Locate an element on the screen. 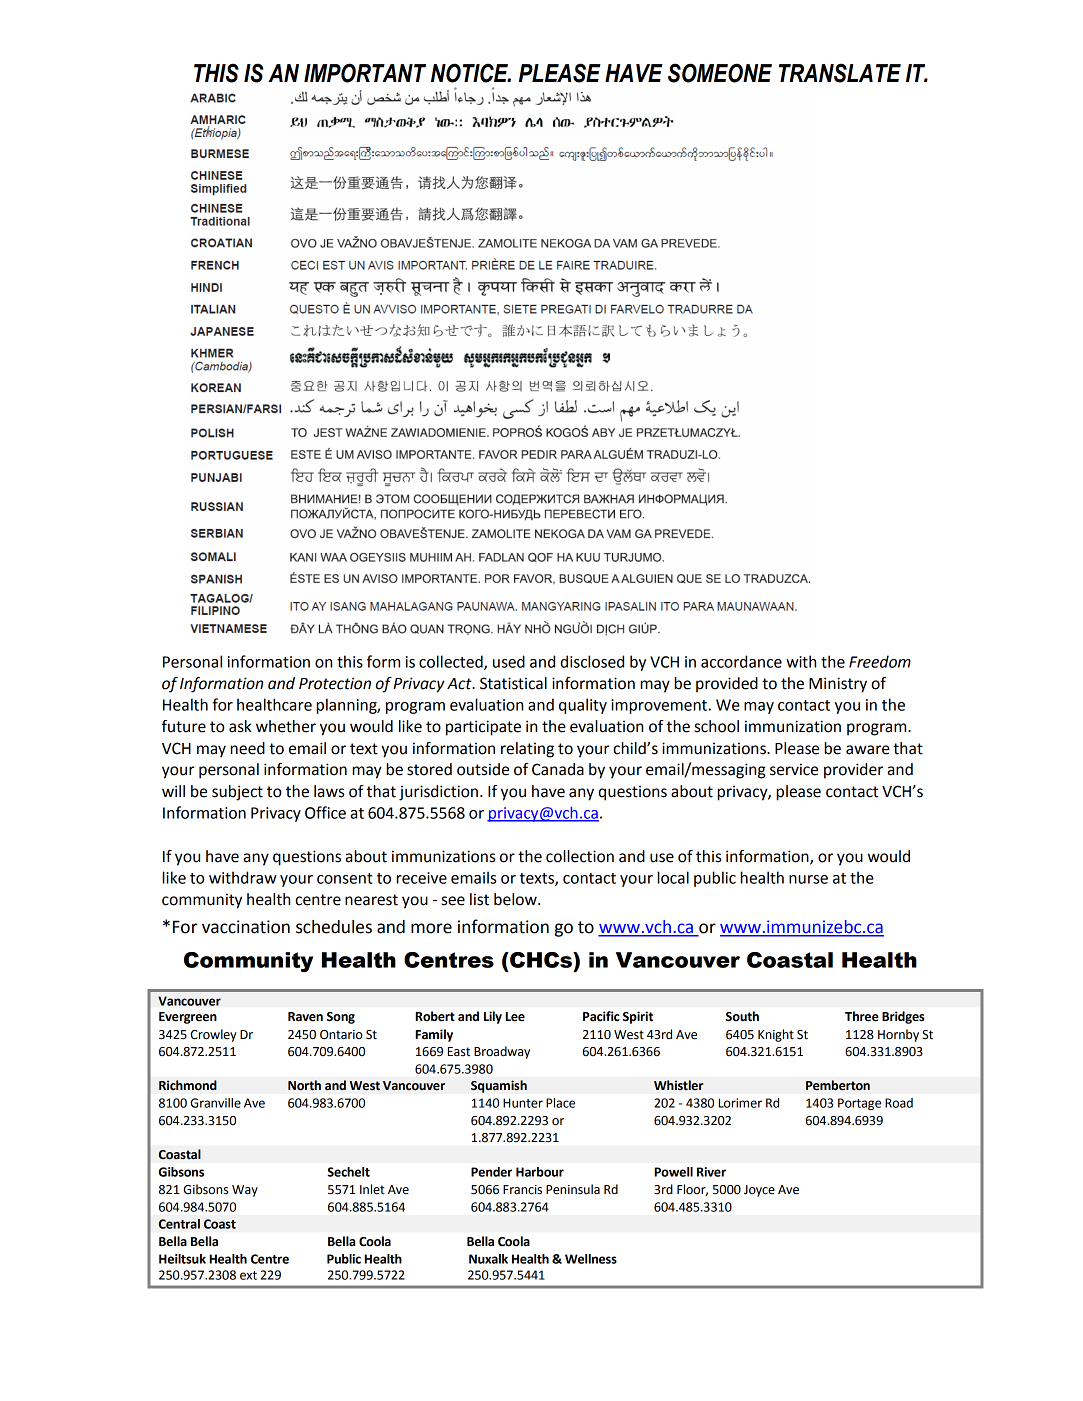 This screenshot has width=1083, height=1401. TRANSLATE is located at coordinates (840, 73).
